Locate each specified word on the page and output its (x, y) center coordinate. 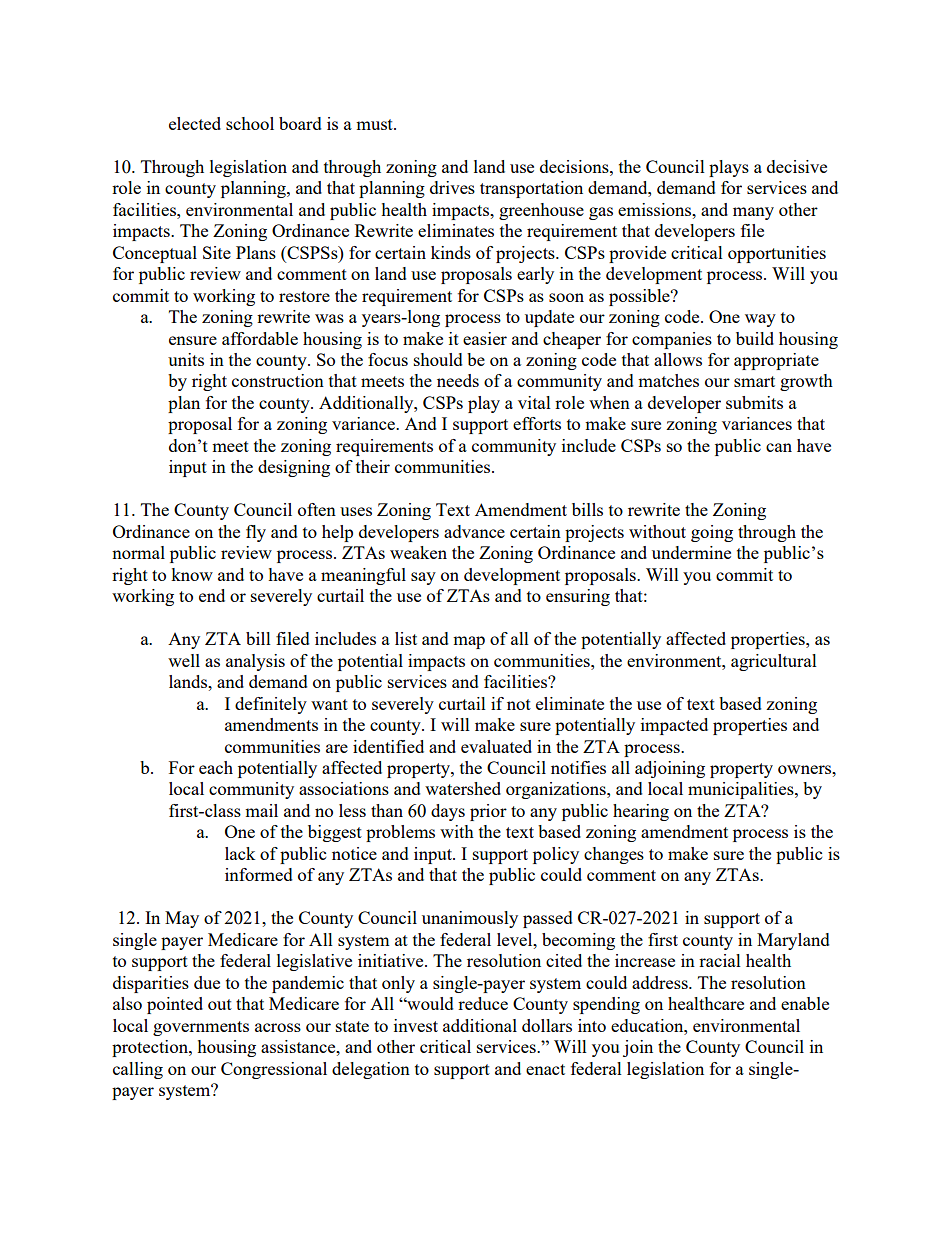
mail (261, 810)
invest (416, 1025)
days (448, 812)
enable (805, 1003)
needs (458, 380)
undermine (691, 552)
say (423, 578)
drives (452, 187)
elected (195, 123)
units (186, 359)
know (192, 574)
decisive (797, 166)
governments (201, 1028)
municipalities (742, 790)
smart (754, 381)
